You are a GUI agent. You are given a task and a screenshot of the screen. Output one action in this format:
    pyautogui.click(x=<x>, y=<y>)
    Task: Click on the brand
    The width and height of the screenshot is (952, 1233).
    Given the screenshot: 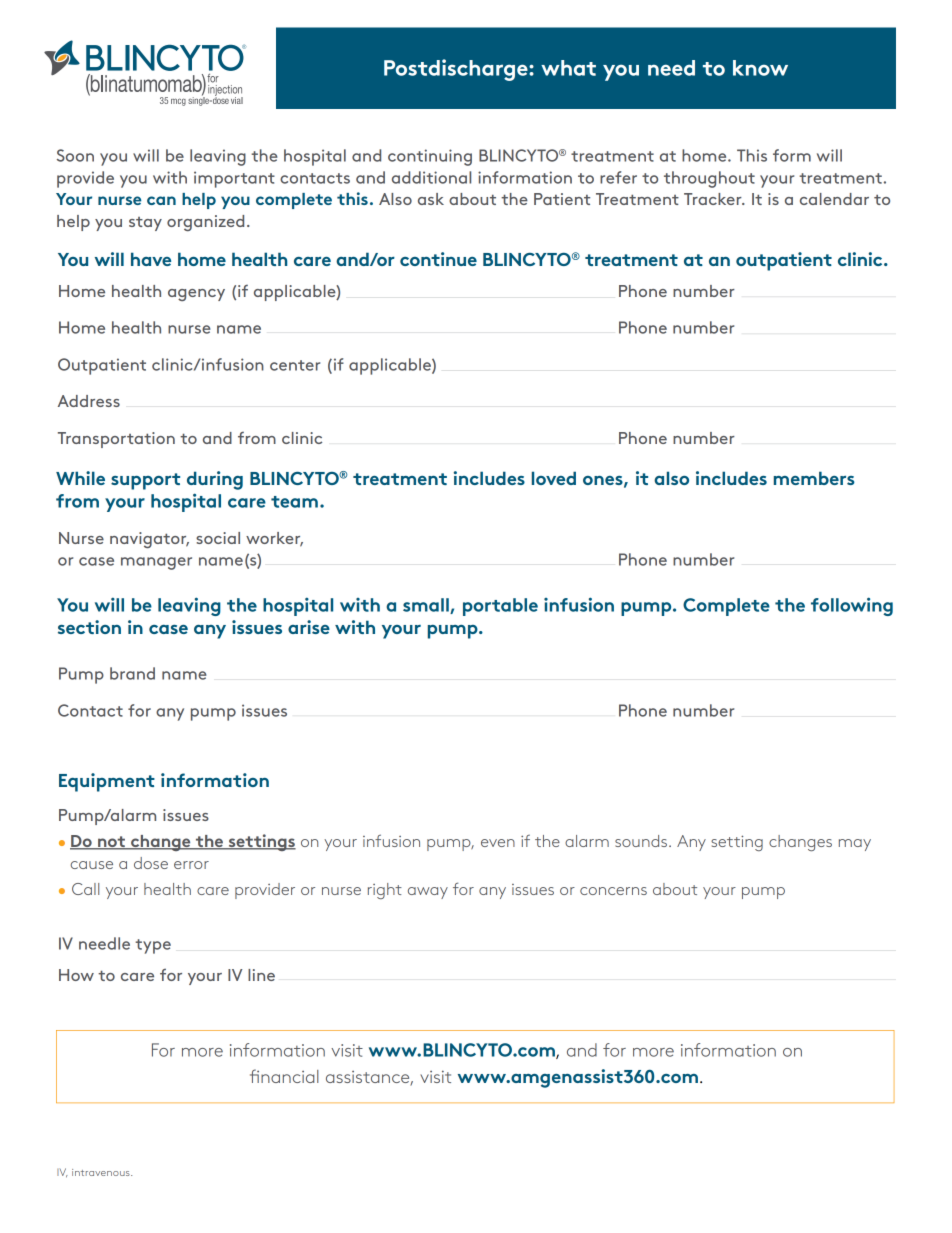 What is the action you would take?
    pyautogui.click(x=132, y=673)
